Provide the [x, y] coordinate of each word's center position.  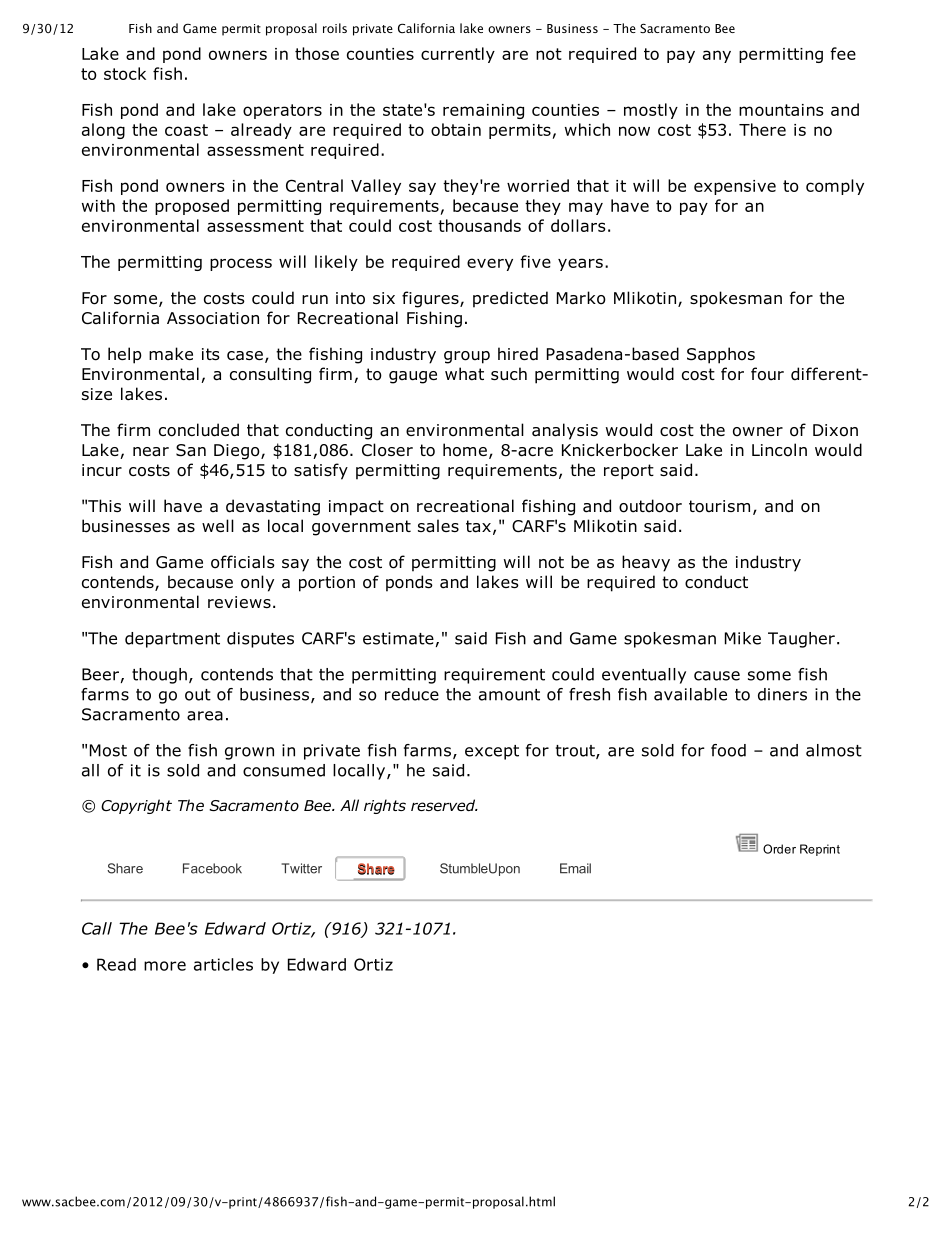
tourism [719, 506]
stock [125, 73]
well [218, 525]
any [717, 56]
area [205, 716]
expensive [735, 187]
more [165, 966]
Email [575, 868]
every [490, 264]
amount [509, 695]
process [241, 264]
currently [458, 55]
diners [782, 694]
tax [478, 526]
